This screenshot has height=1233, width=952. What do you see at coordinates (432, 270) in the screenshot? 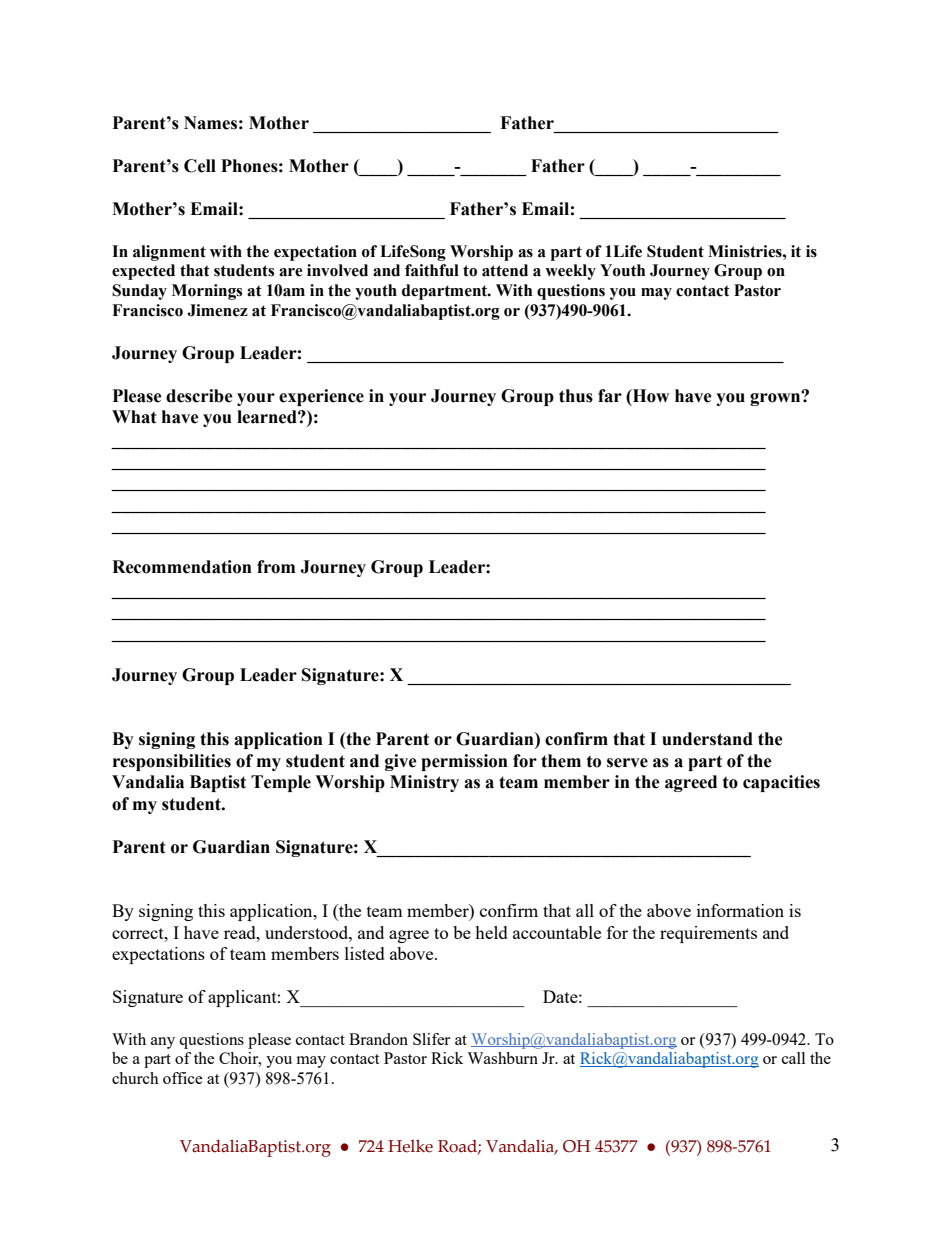
I see `faithful` at bounding box center [432, 270].
